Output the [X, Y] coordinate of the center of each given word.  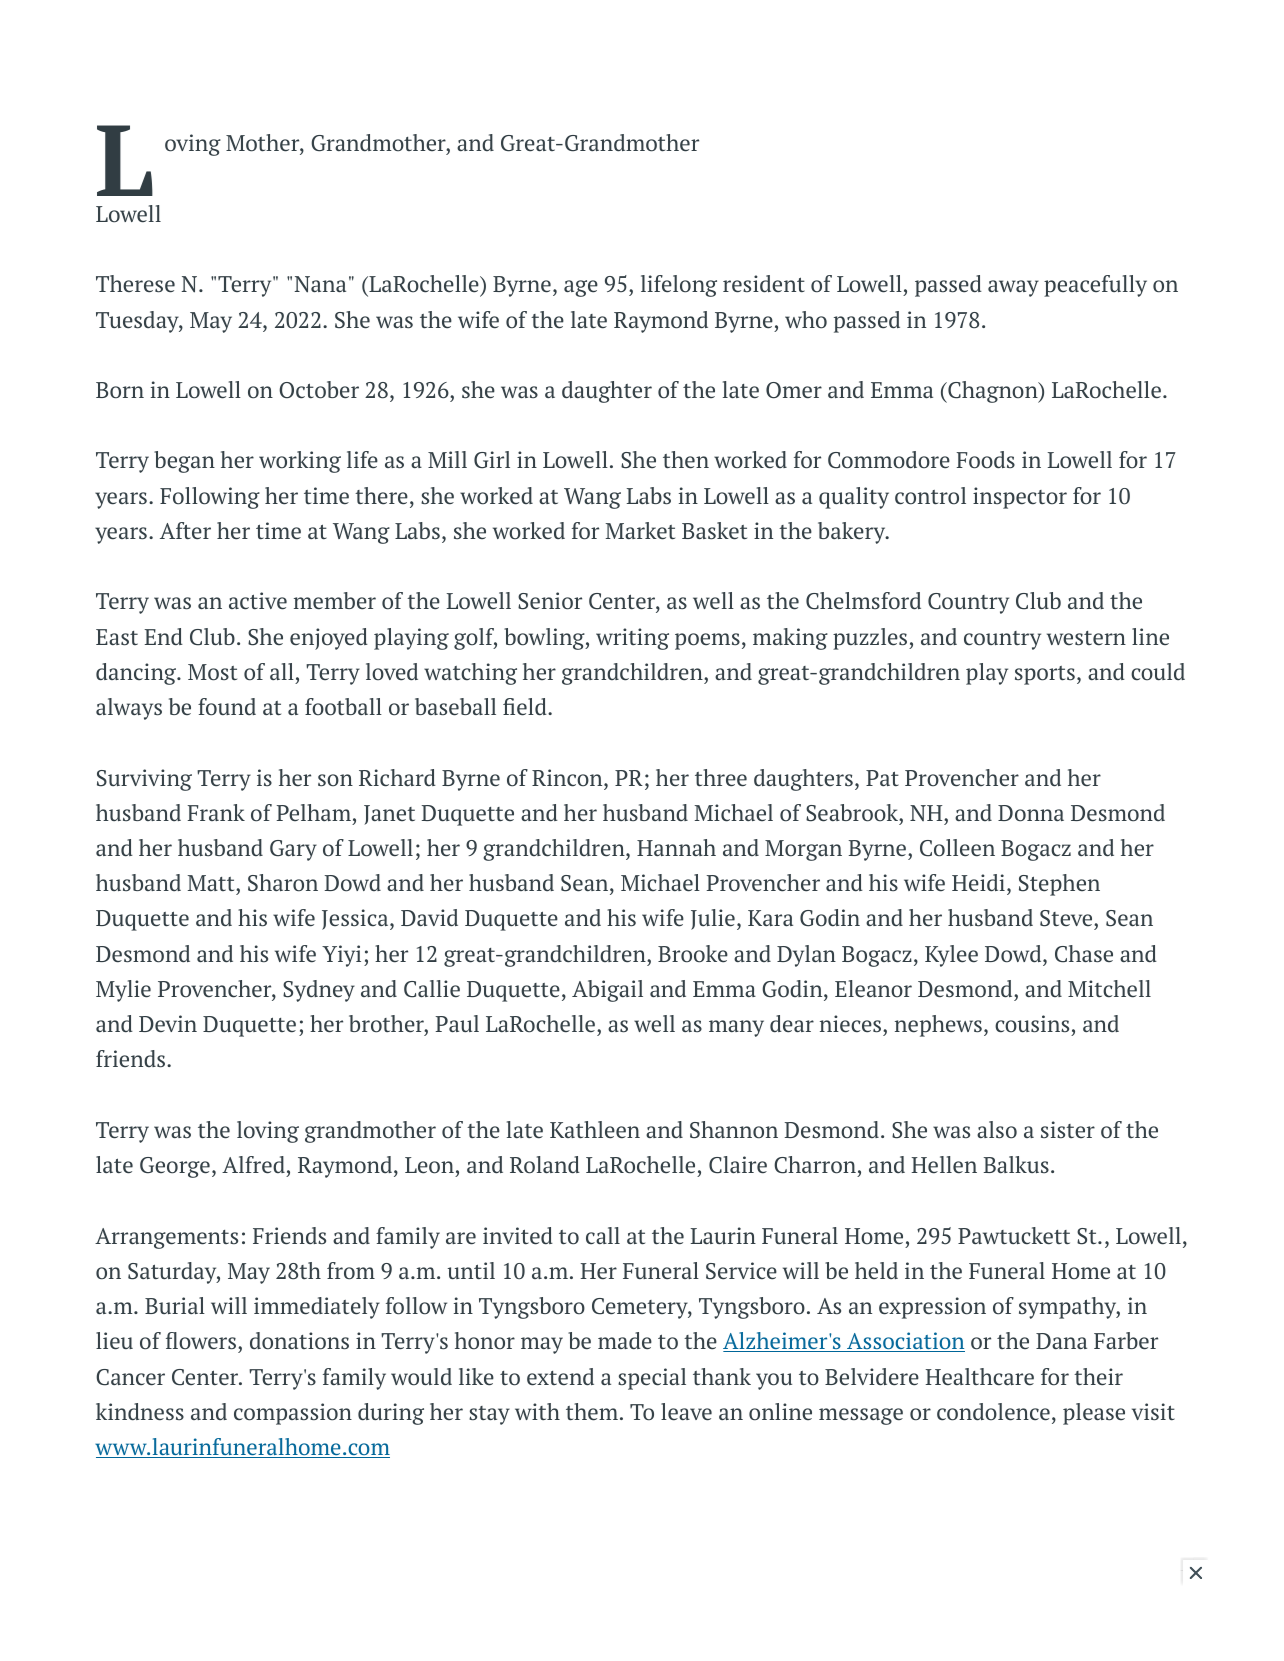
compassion [293, 1414]
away [1013, 288]
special [652, 1379]
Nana [320, 284]
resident [764, 284]
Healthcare [979, 1377]
